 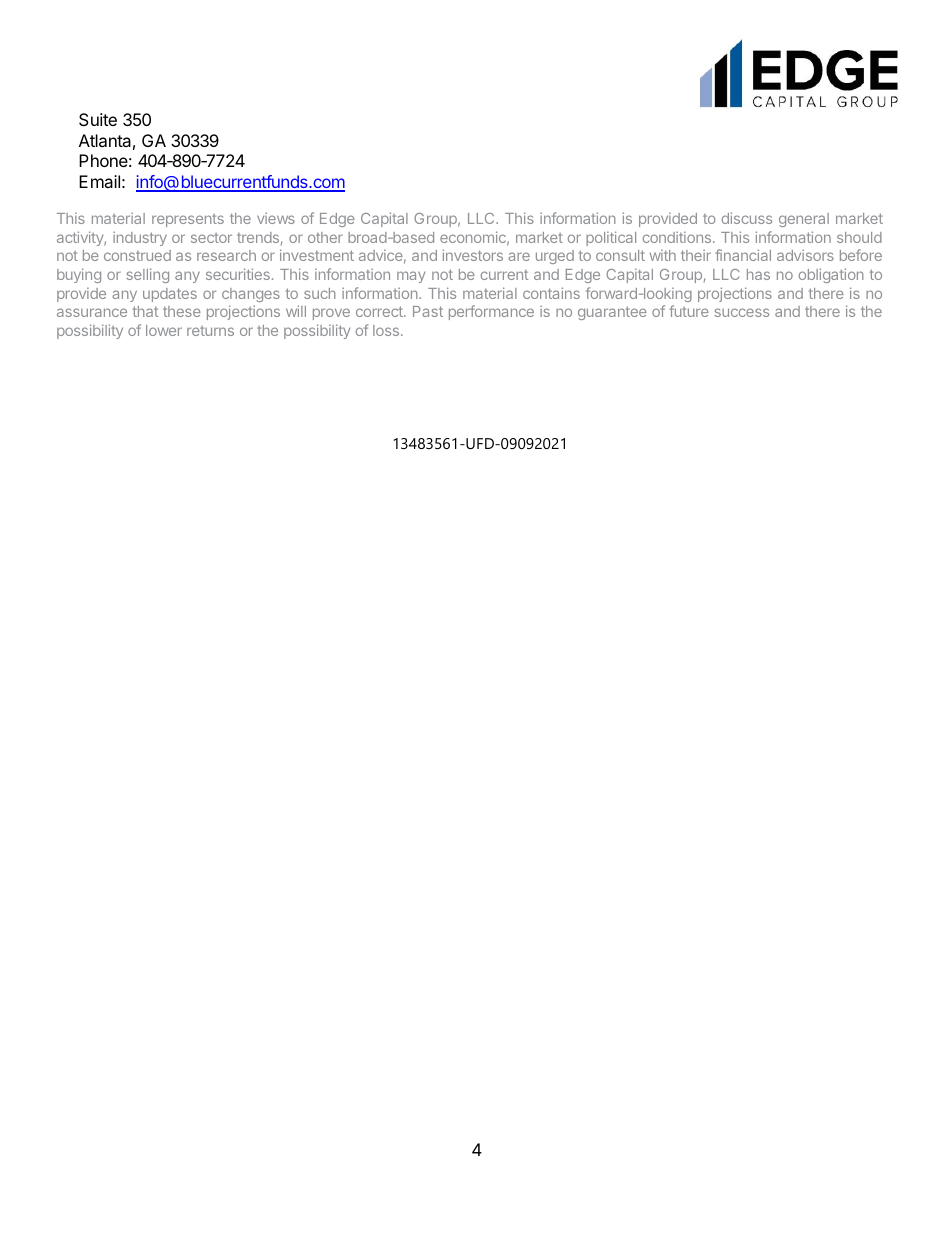 I want to click on discuss, so click(x=747, y=218).
